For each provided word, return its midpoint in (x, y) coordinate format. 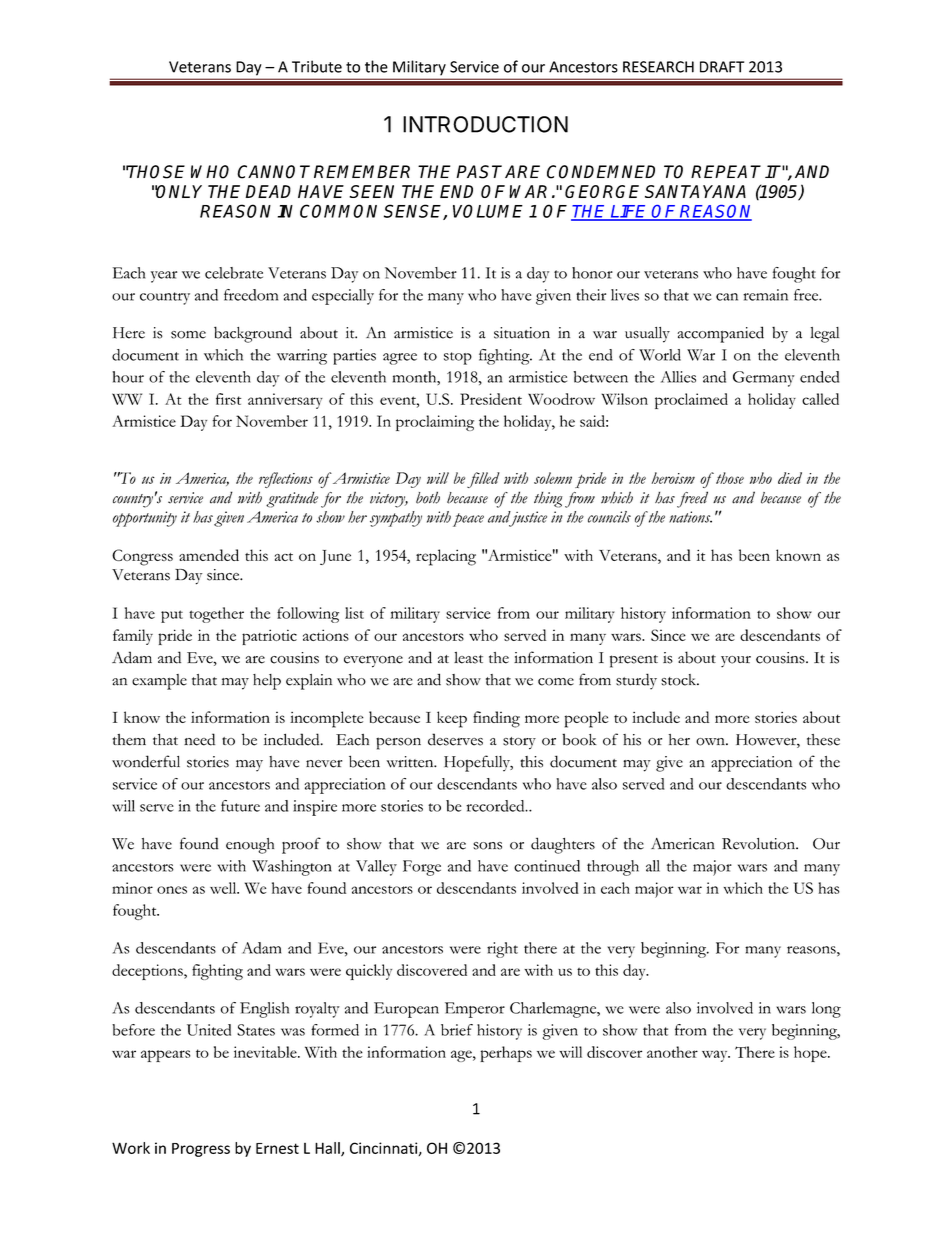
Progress (201, 1150)
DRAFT (722, 67)
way (716, 1056)
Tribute (317, 66)
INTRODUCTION (485, 124)
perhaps (506, 1054)
